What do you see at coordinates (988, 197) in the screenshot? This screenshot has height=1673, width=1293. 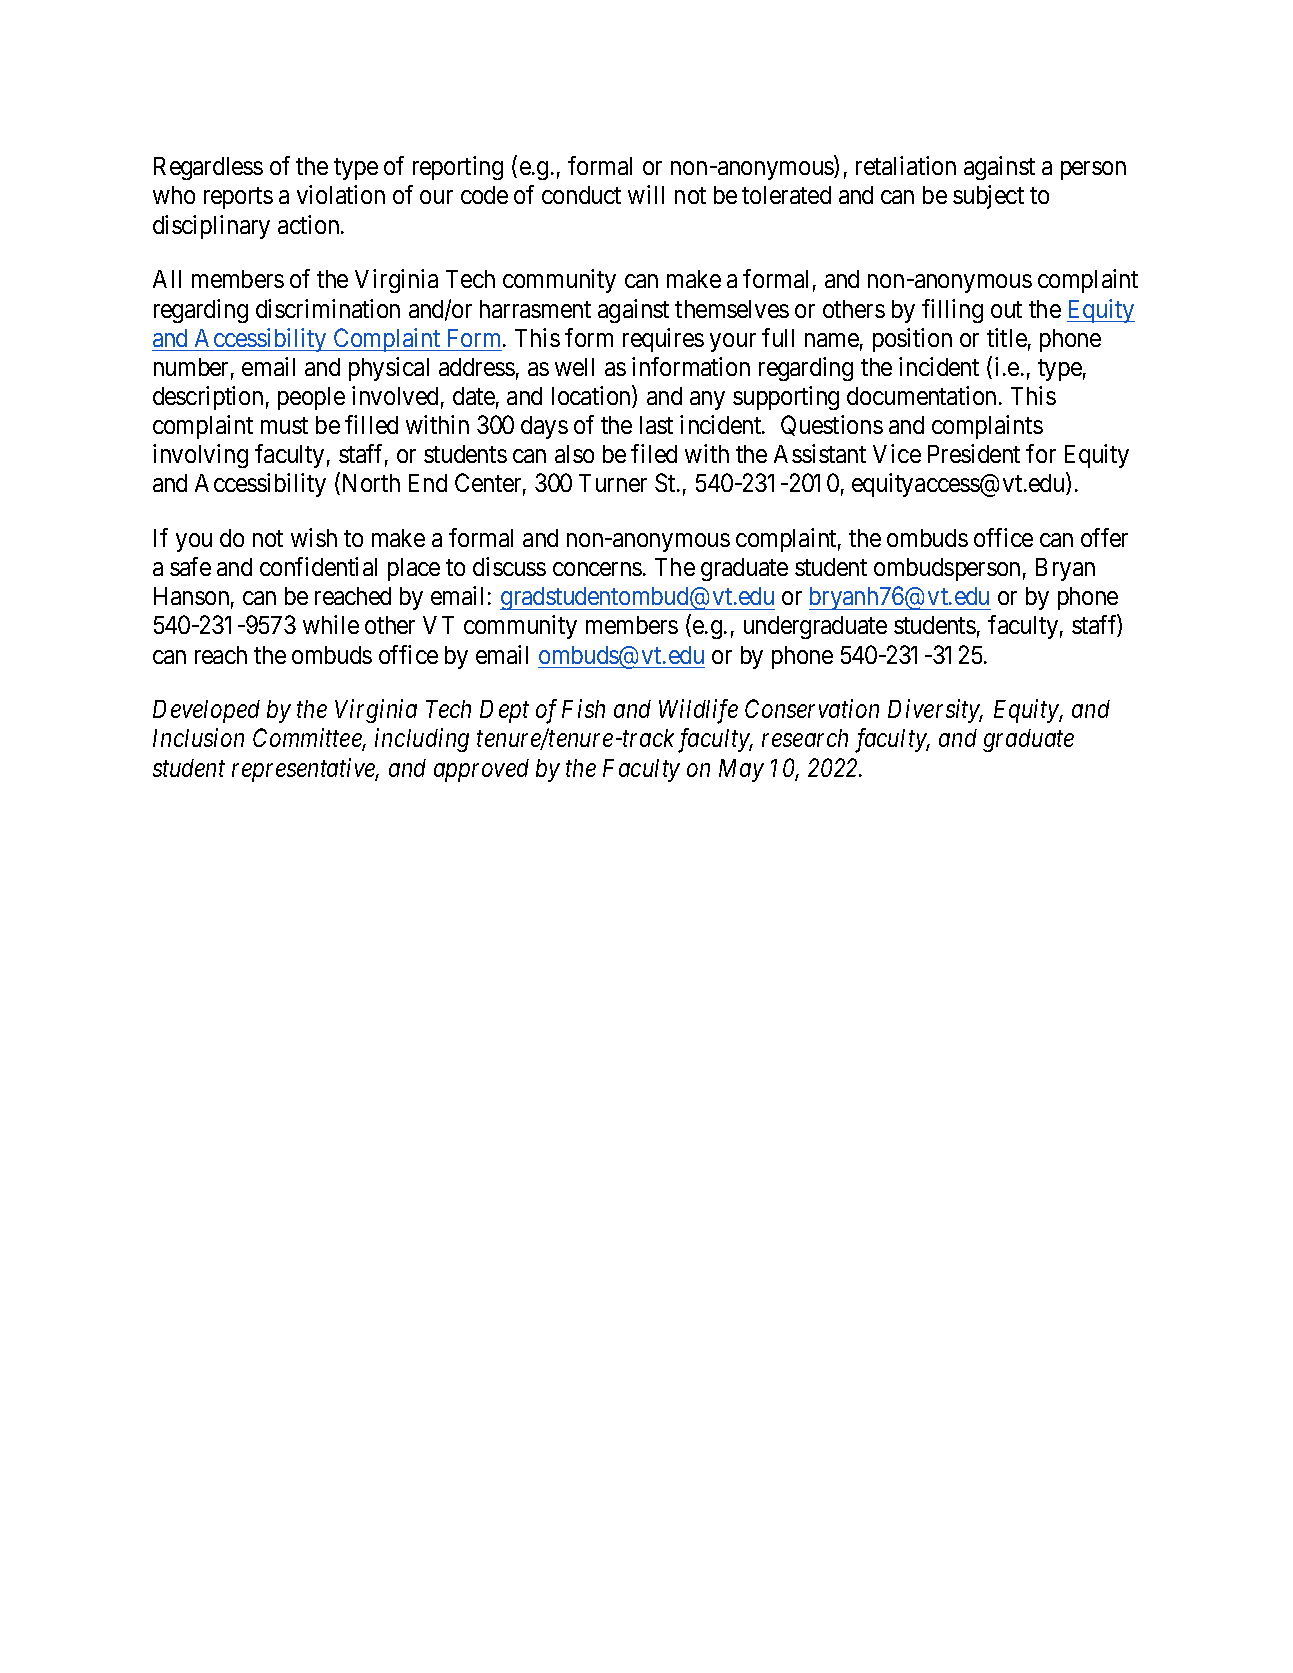 I see `subject` at bounding box center [988, 197].
